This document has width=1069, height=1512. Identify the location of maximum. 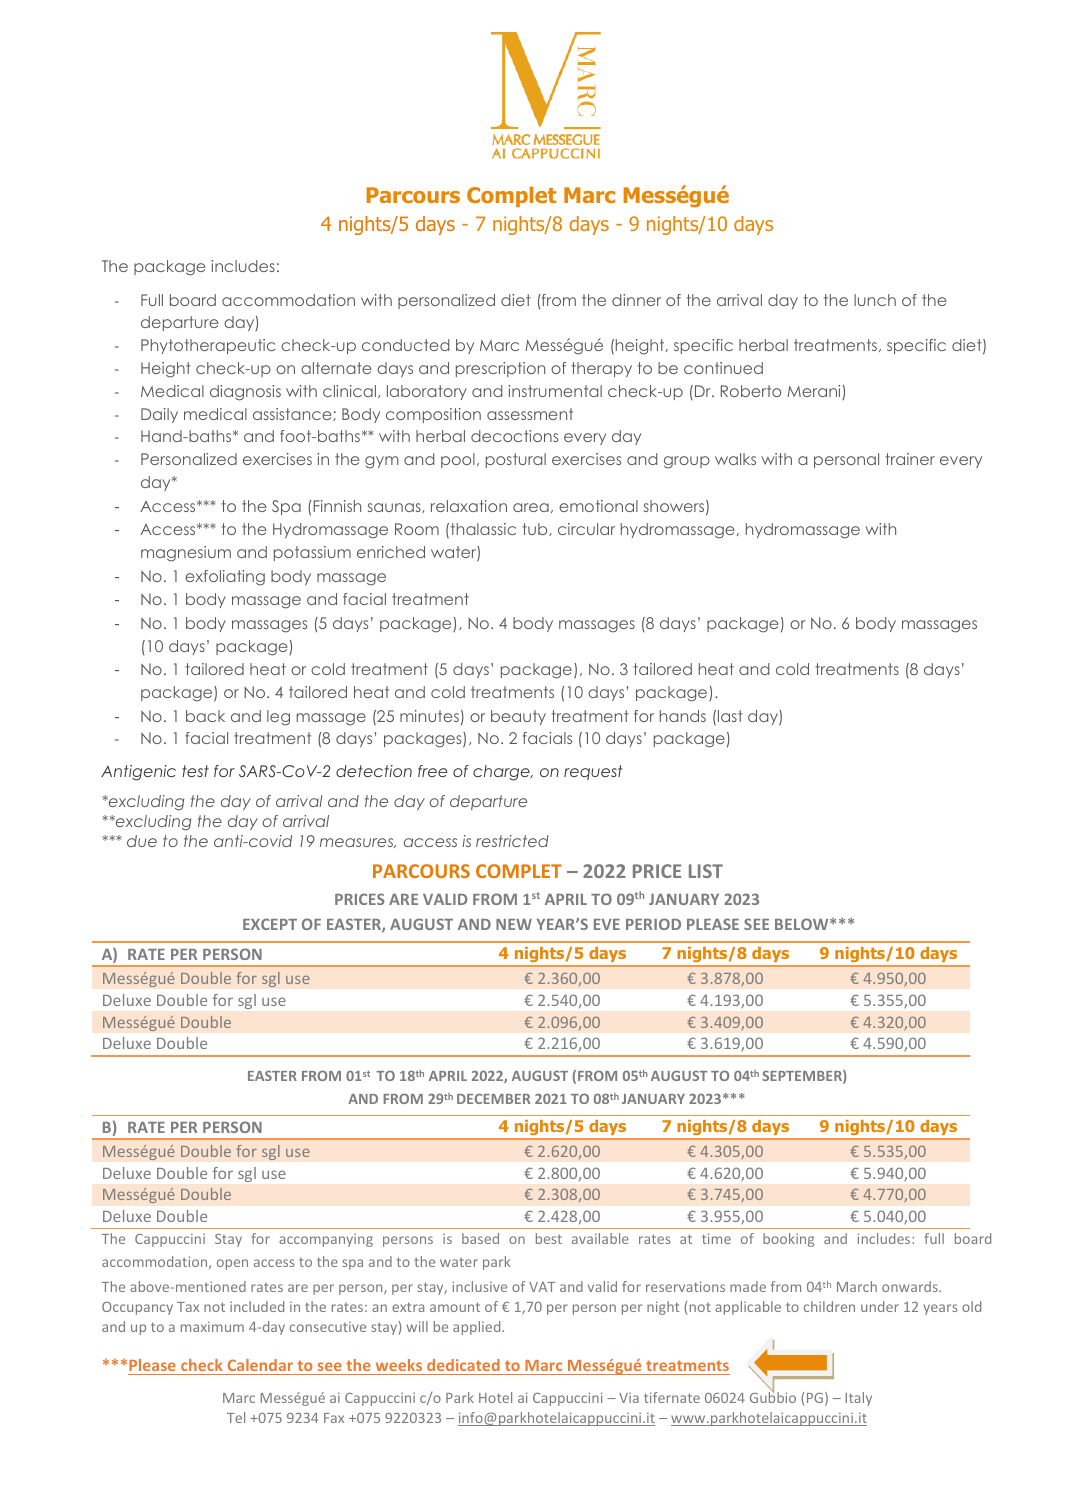
(212, 1327).
